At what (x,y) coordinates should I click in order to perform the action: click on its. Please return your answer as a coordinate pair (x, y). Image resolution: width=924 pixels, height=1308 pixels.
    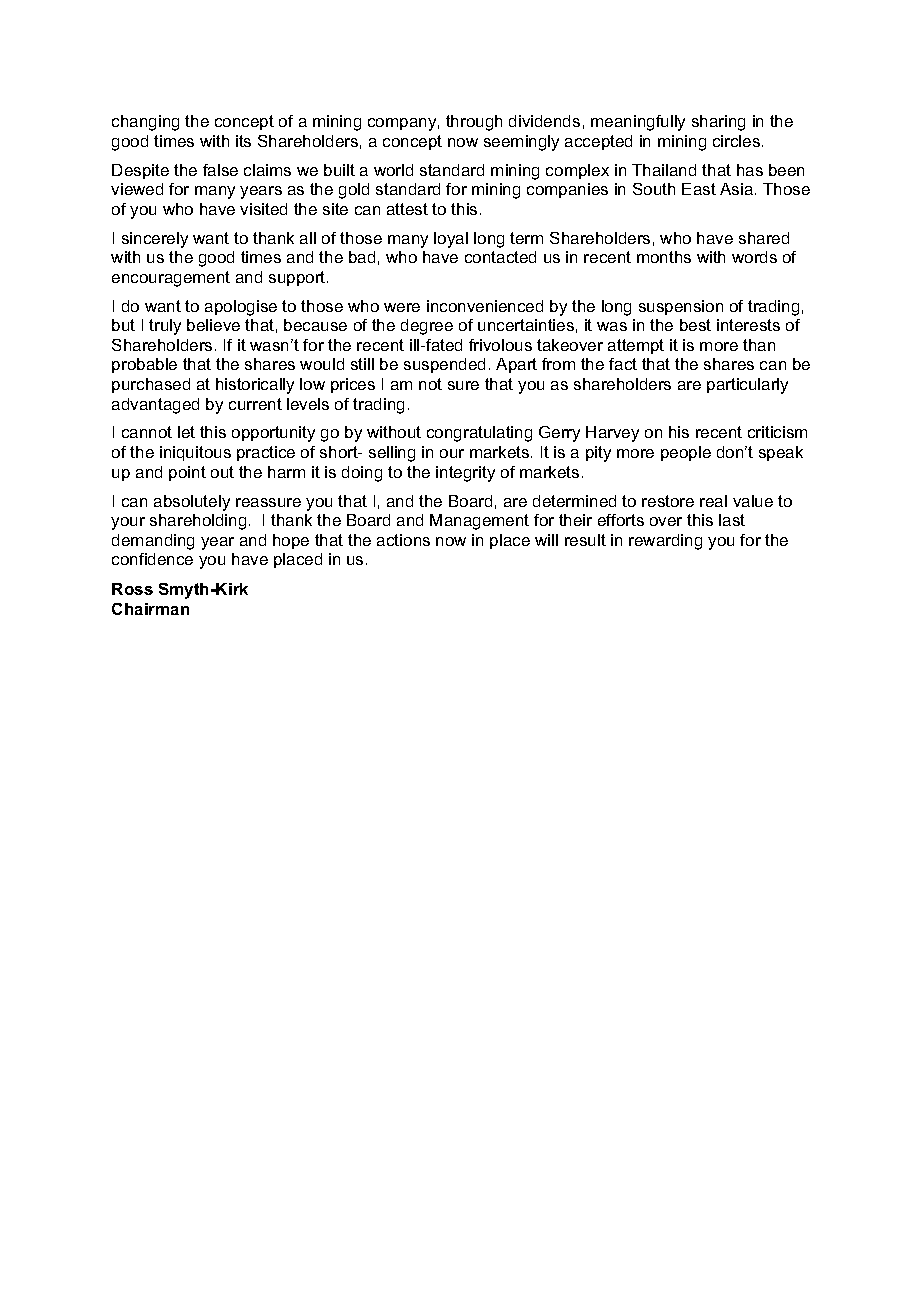
    Looking at the image, I should click on (243, 141).
